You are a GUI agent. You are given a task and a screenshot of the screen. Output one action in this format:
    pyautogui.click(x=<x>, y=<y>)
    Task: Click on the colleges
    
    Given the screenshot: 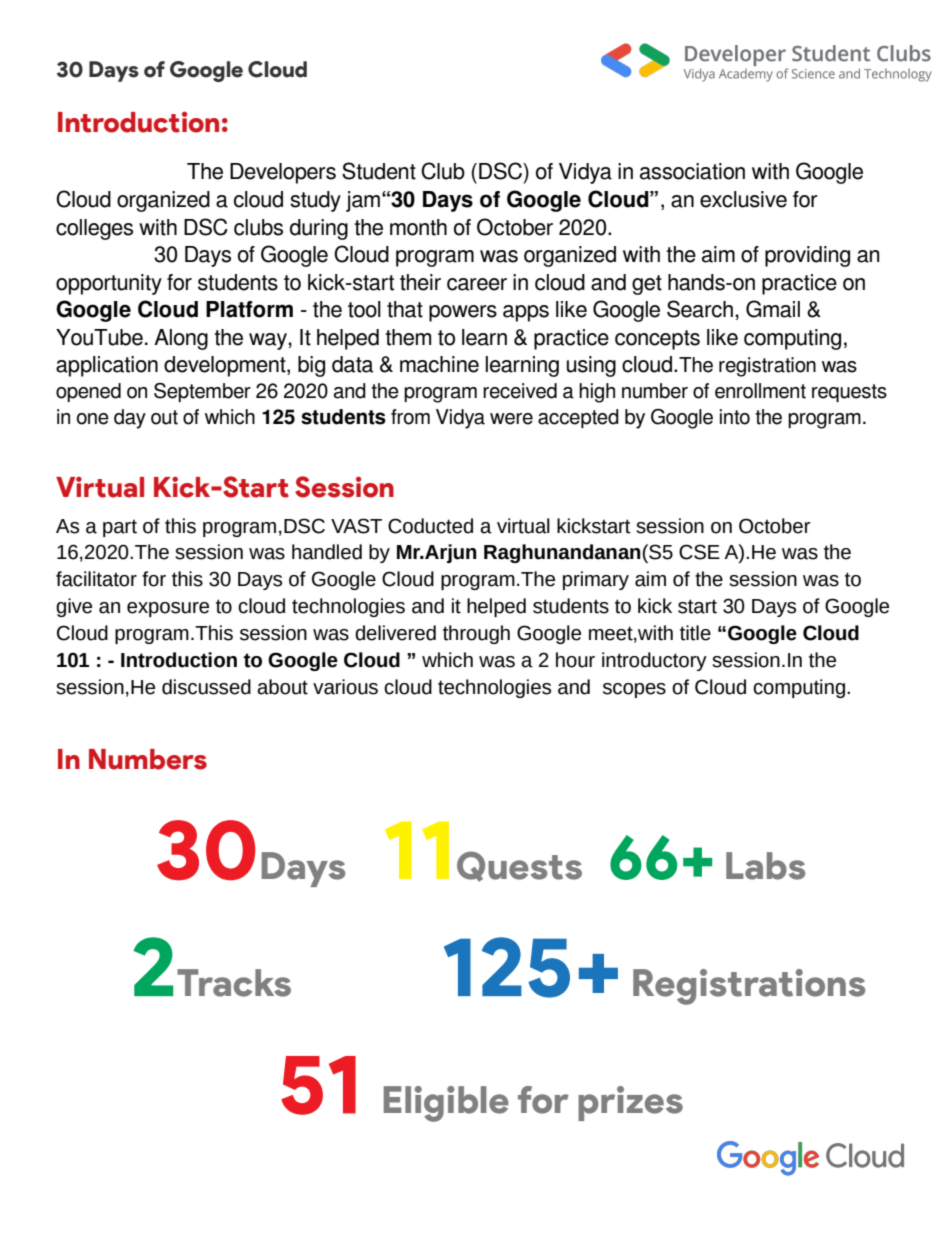 What is the action you would take?
    pyautogui.click(x=94, y=229)
